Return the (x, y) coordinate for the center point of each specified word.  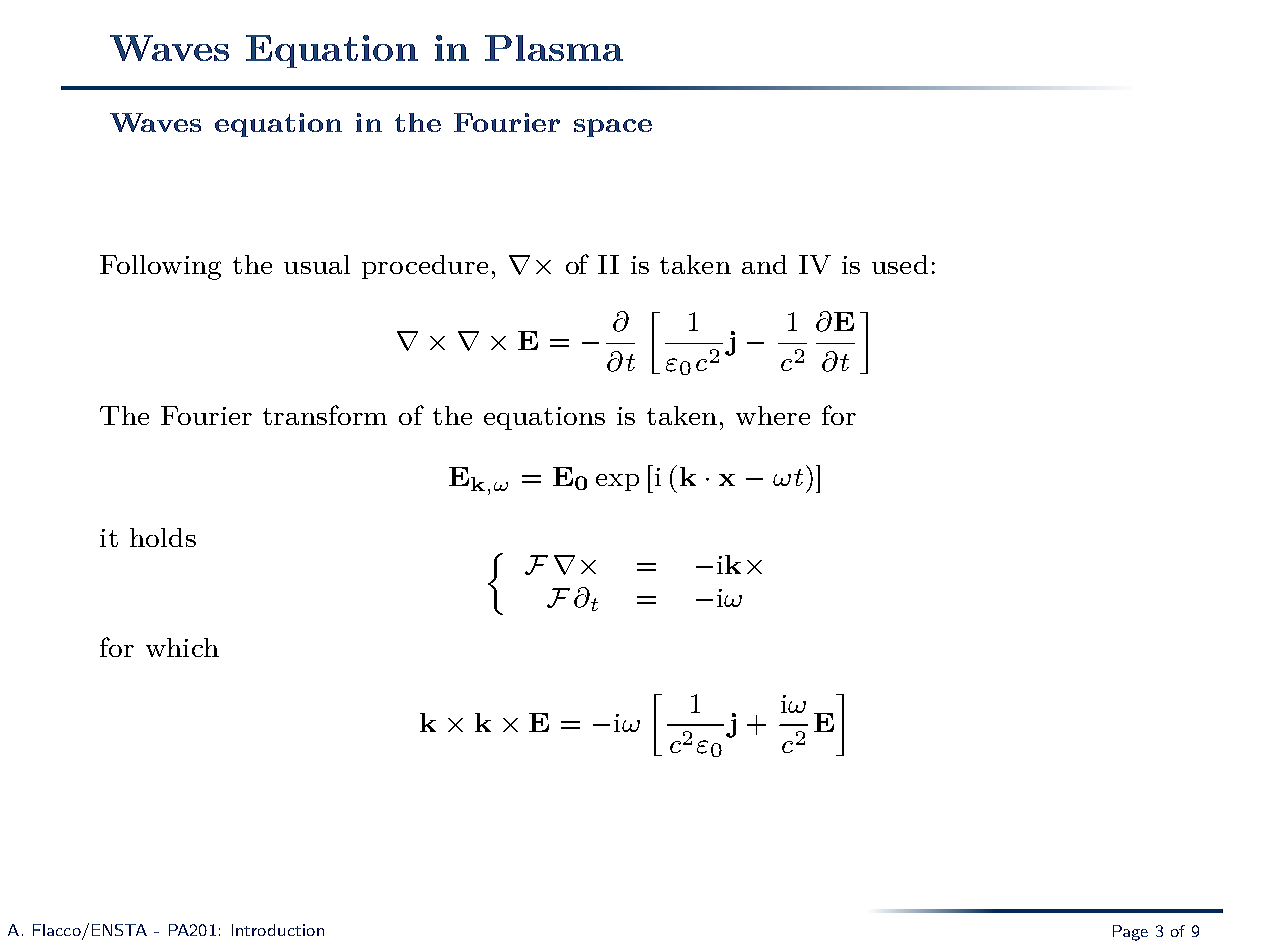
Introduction (278, 930)
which (182, 647)
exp (617, 482)
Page (1130, 933)
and (764, 264)
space (613, 128)
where (773, 415)
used (900, 264)
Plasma (554, 48)
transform (325, 415)
